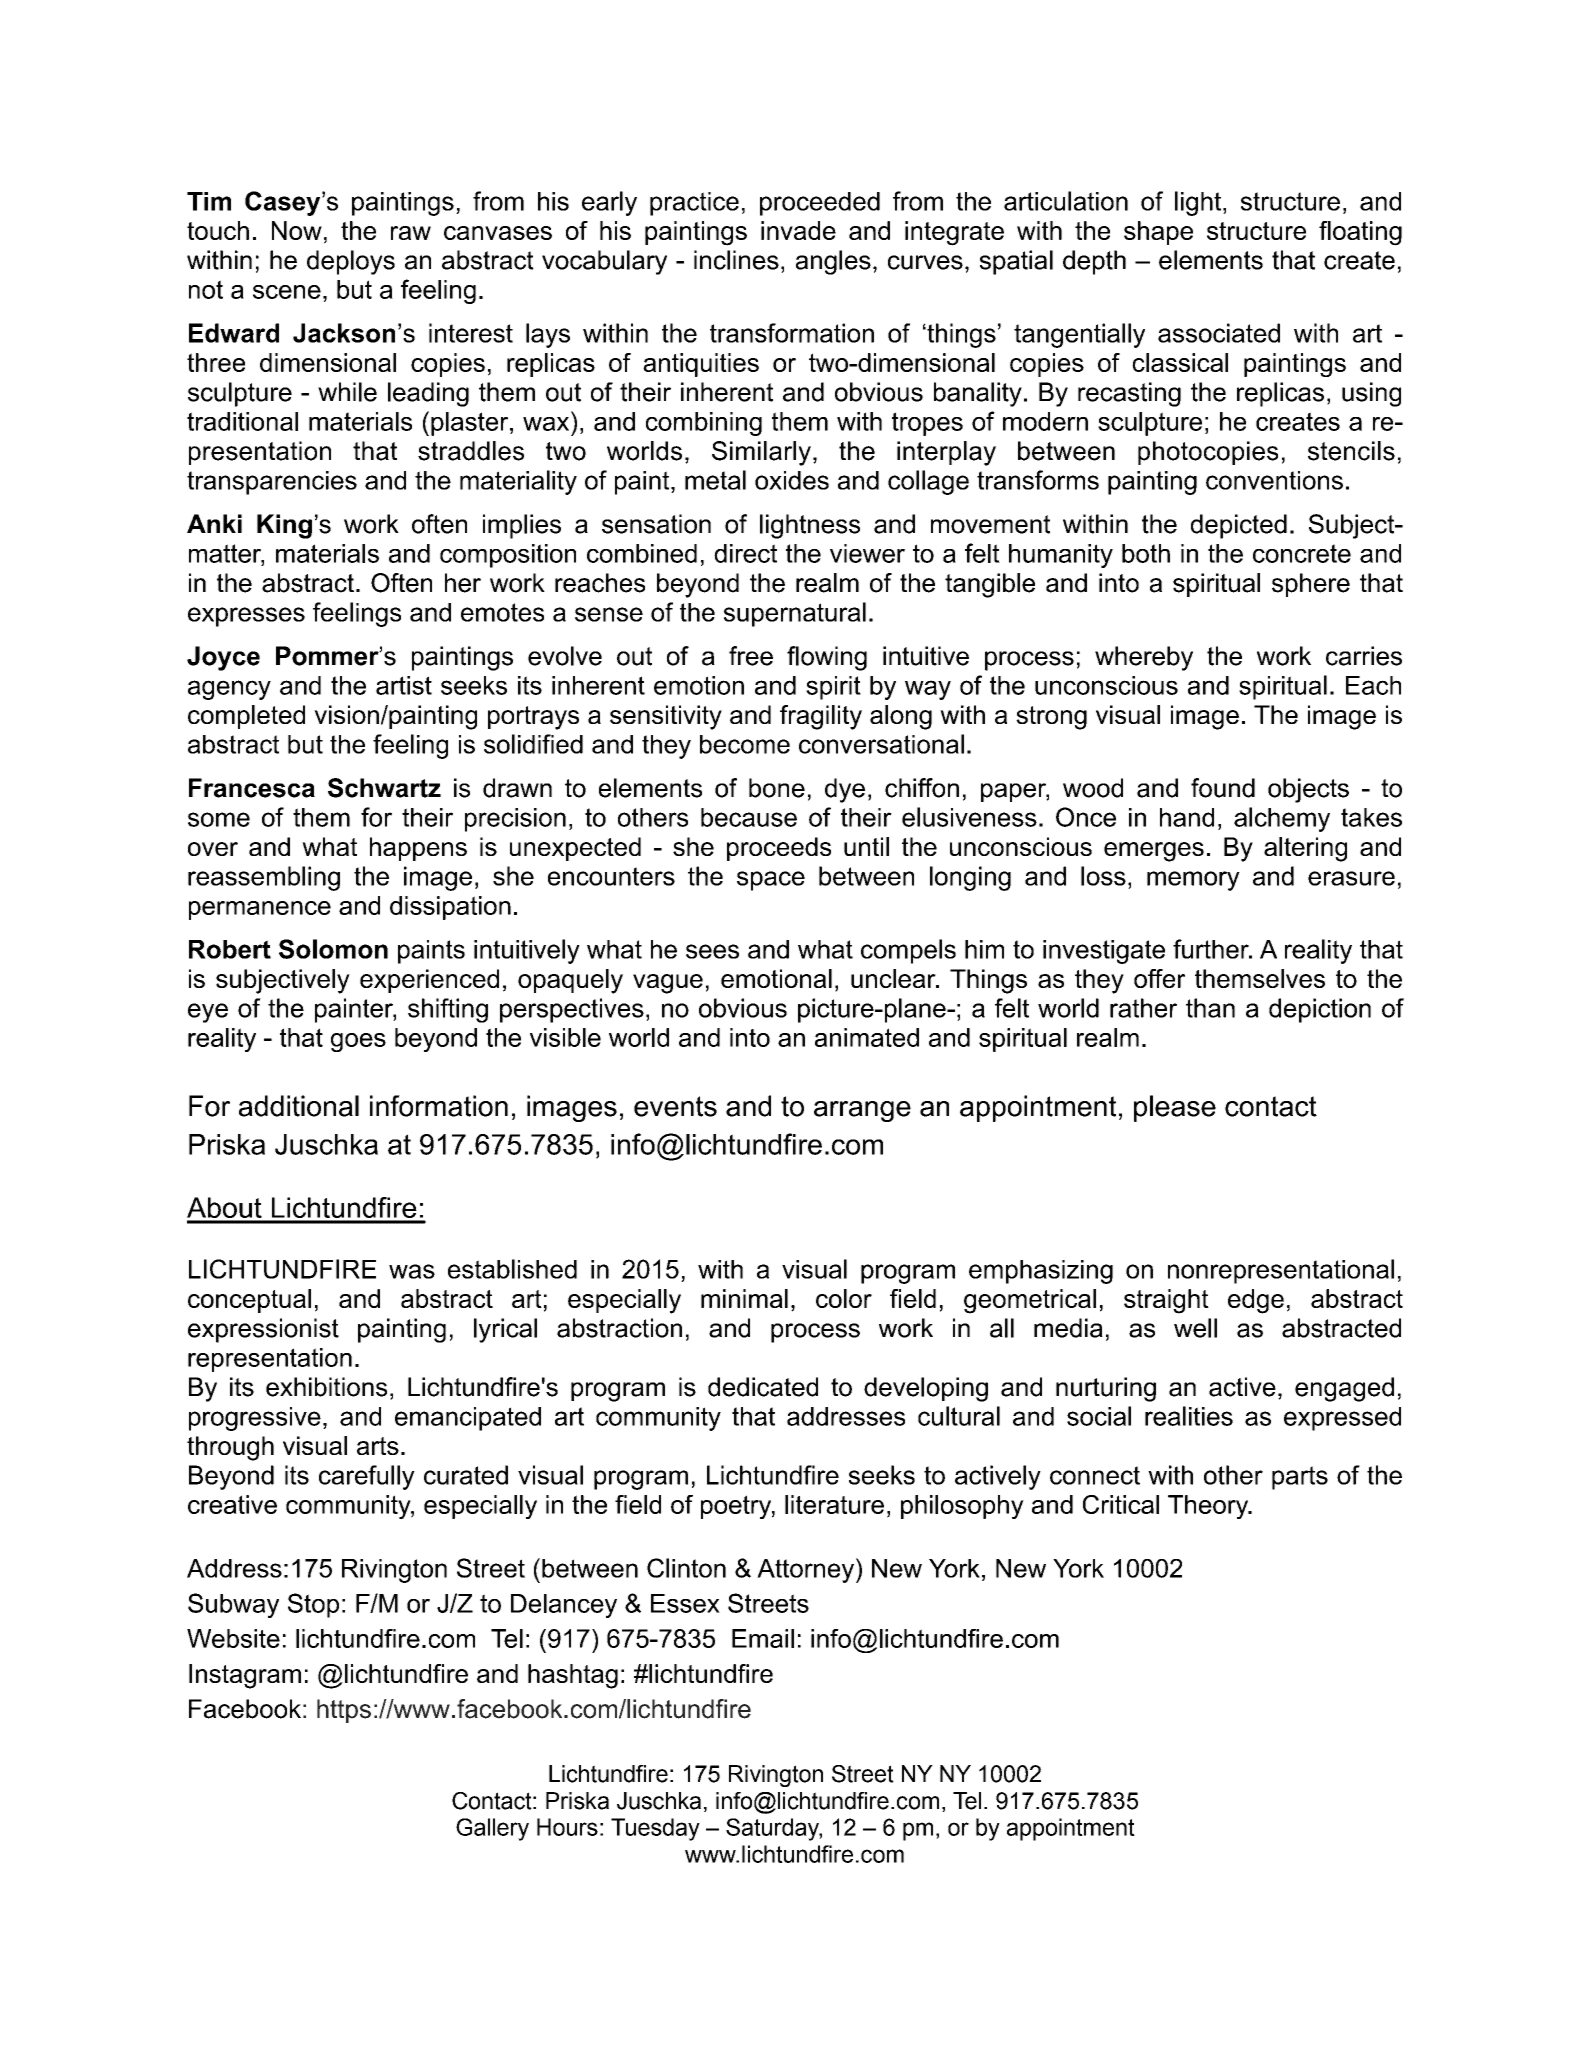 The height and width of the image is (2057, 1590). I want to click on goes, so click(358, 1042).
